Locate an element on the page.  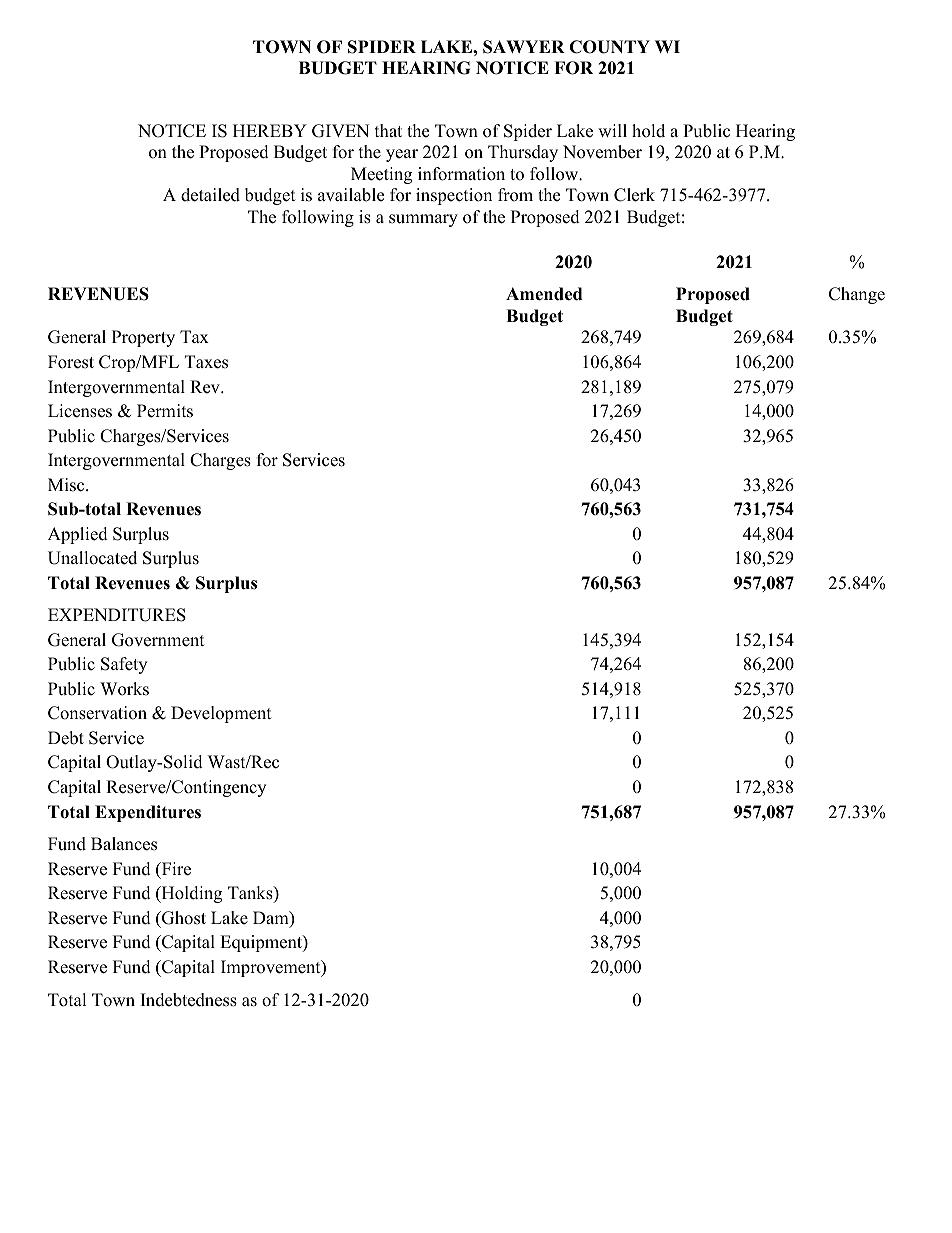
Amended is located at coordinates (544, 294).
